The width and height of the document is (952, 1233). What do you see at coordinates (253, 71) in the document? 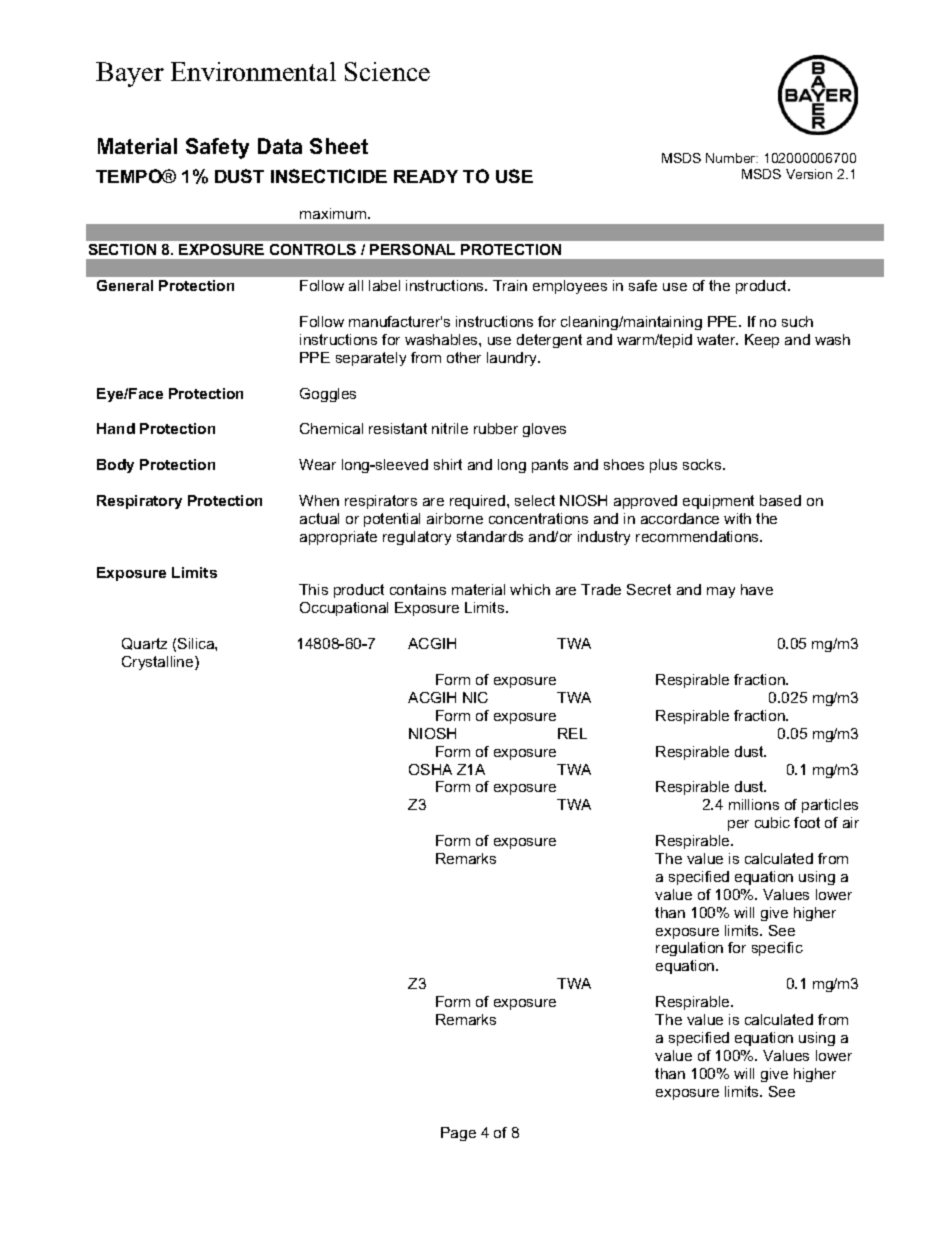
I see `Environmental` at bounding box center [253, 71].
